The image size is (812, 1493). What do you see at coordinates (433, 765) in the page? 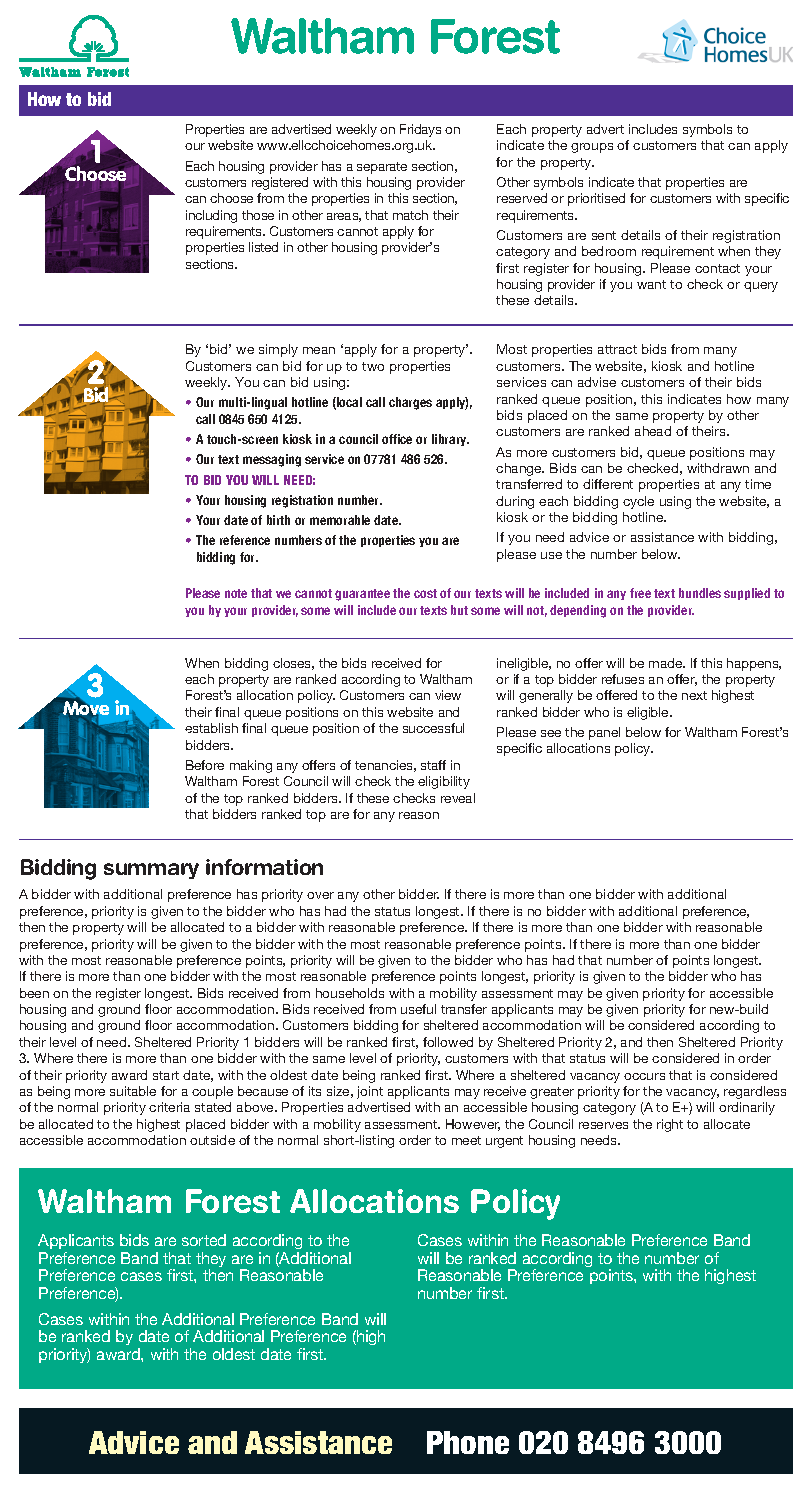
I see `staff` at bounding box center [433, 765].
